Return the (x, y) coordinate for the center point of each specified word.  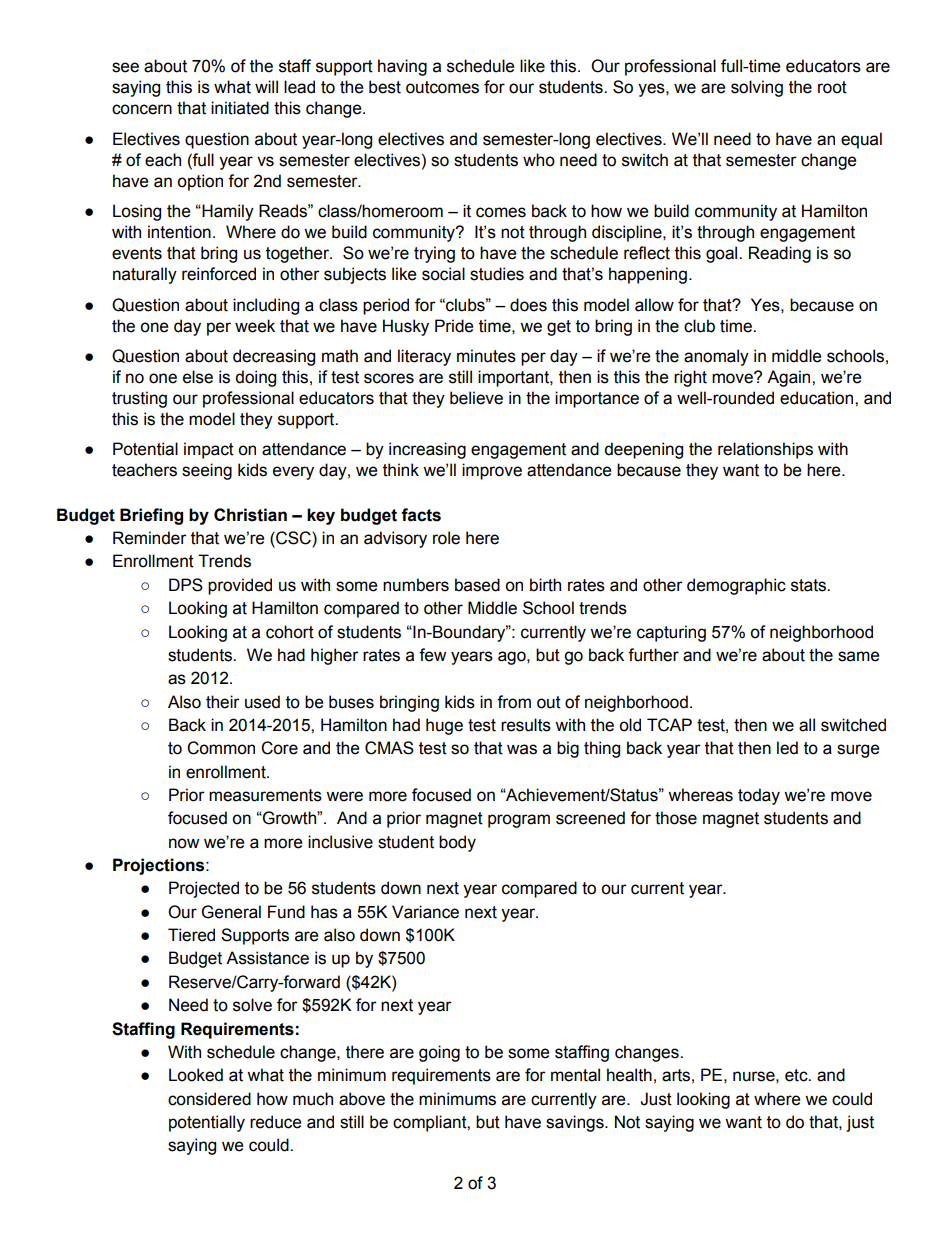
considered (209, 1099)
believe (476, 398)
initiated (240, 108)
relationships (765, 450)
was (522, 749)
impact (209, 450)
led (787, 748)
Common (221, 748)
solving (757, 88)
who (539, 160)
